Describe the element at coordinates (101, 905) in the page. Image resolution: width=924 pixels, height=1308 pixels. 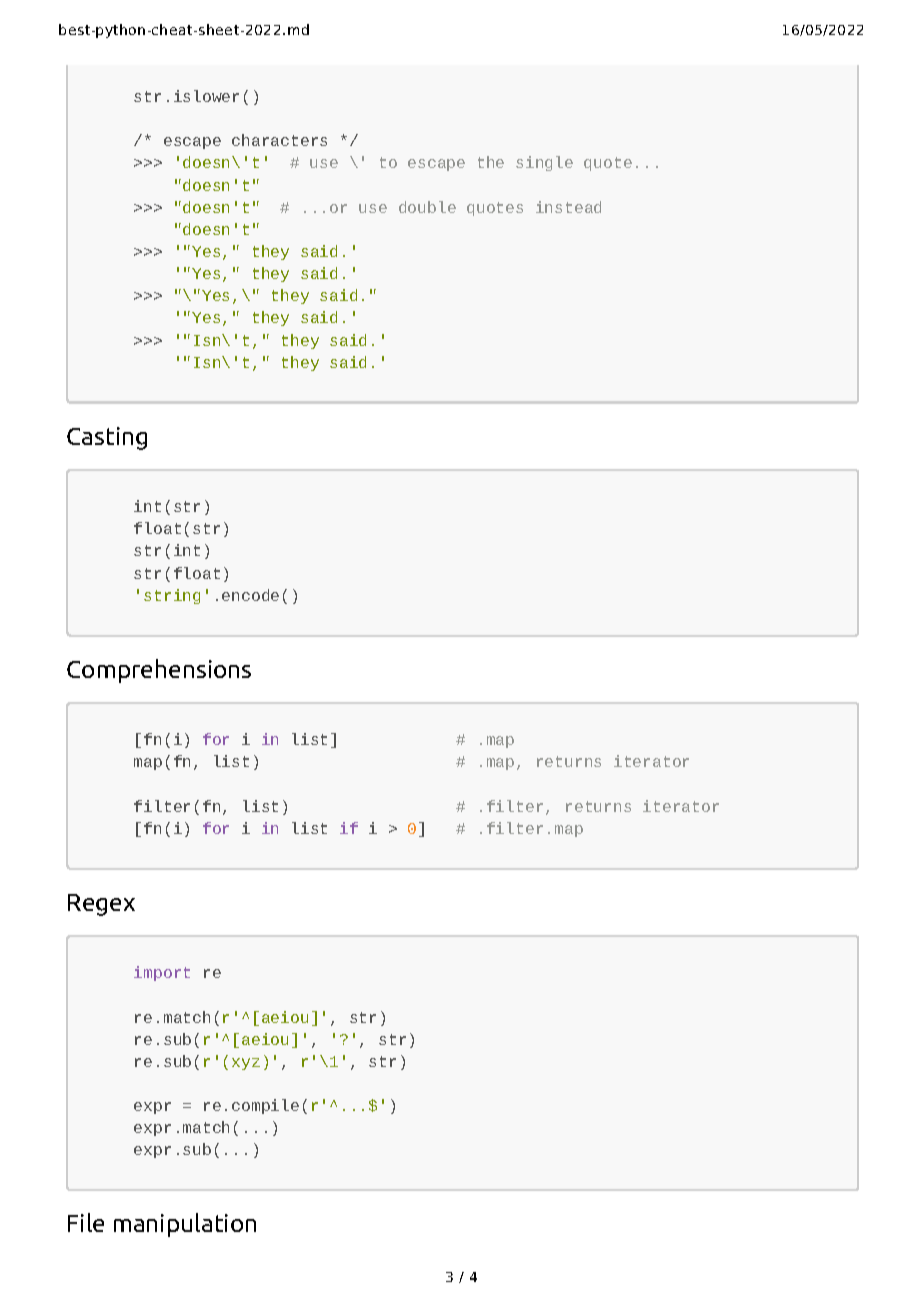
I see `Regex` at that location.
